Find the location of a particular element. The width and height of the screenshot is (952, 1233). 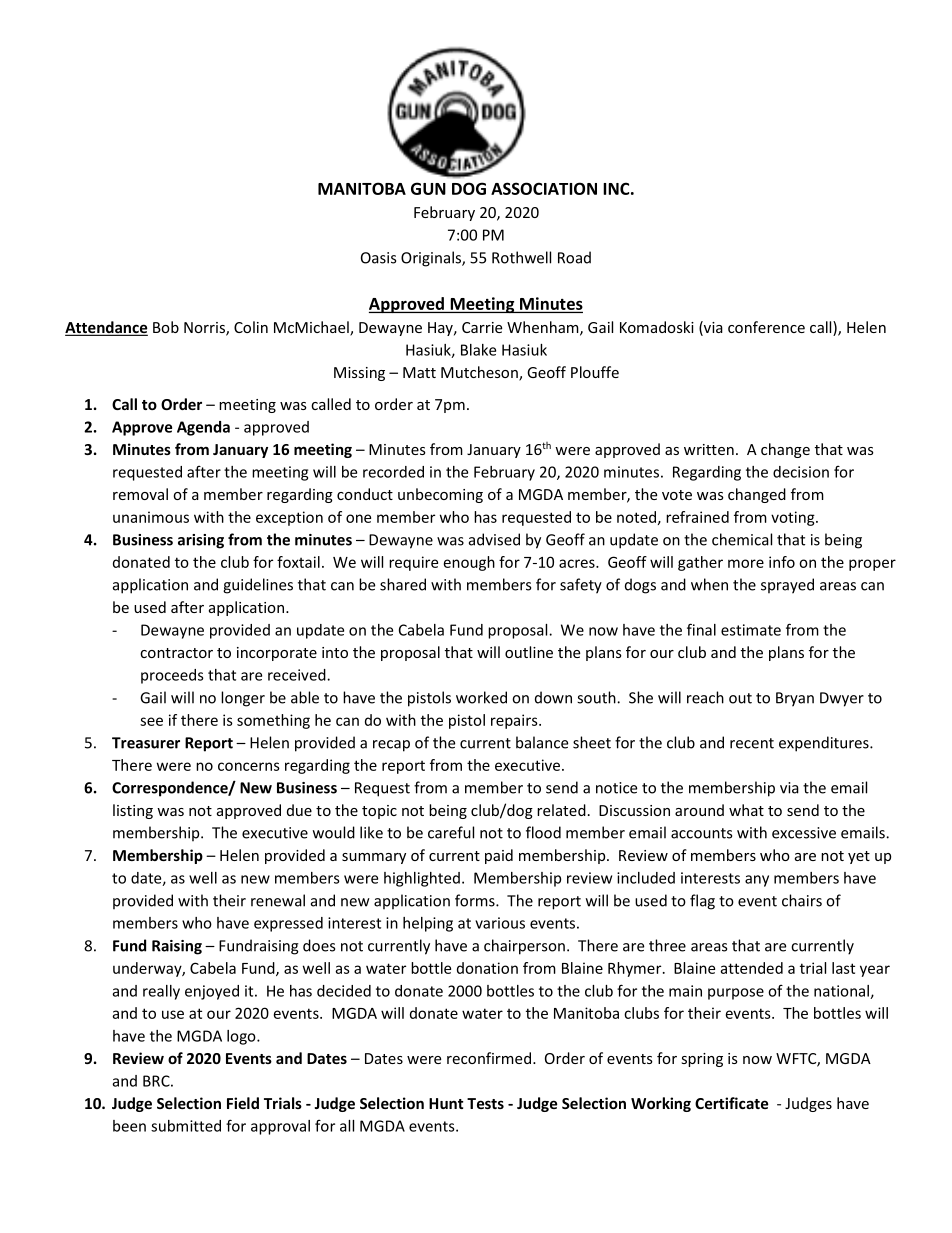

renewal is located at coordinates (278, 900).
